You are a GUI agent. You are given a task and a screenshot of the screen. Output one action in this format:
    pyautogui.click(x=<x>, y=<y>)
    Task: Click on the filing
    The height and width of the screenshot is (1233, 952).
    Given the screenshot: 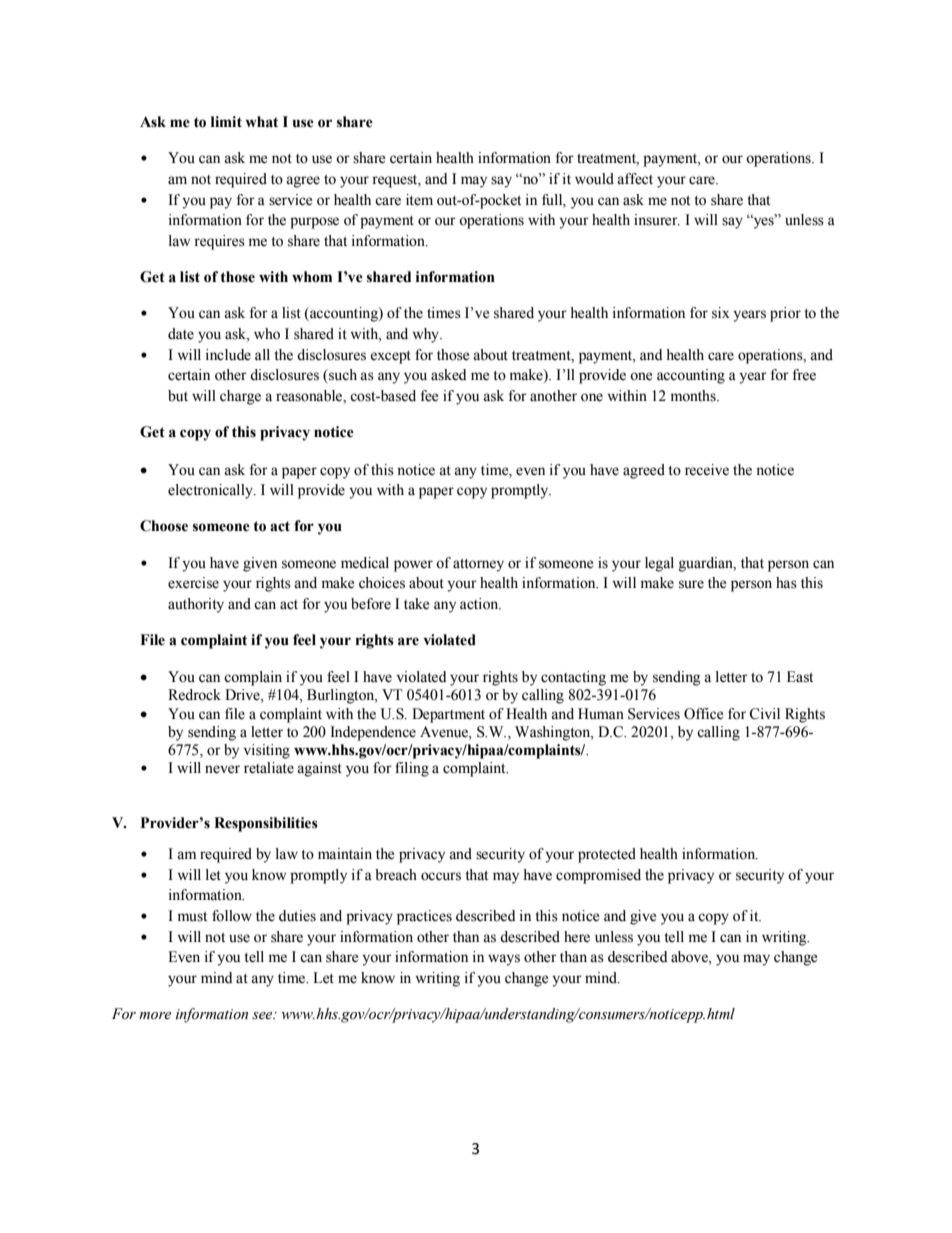 What is the action you would take?
    pyautogui.click(x=412, y=769)
